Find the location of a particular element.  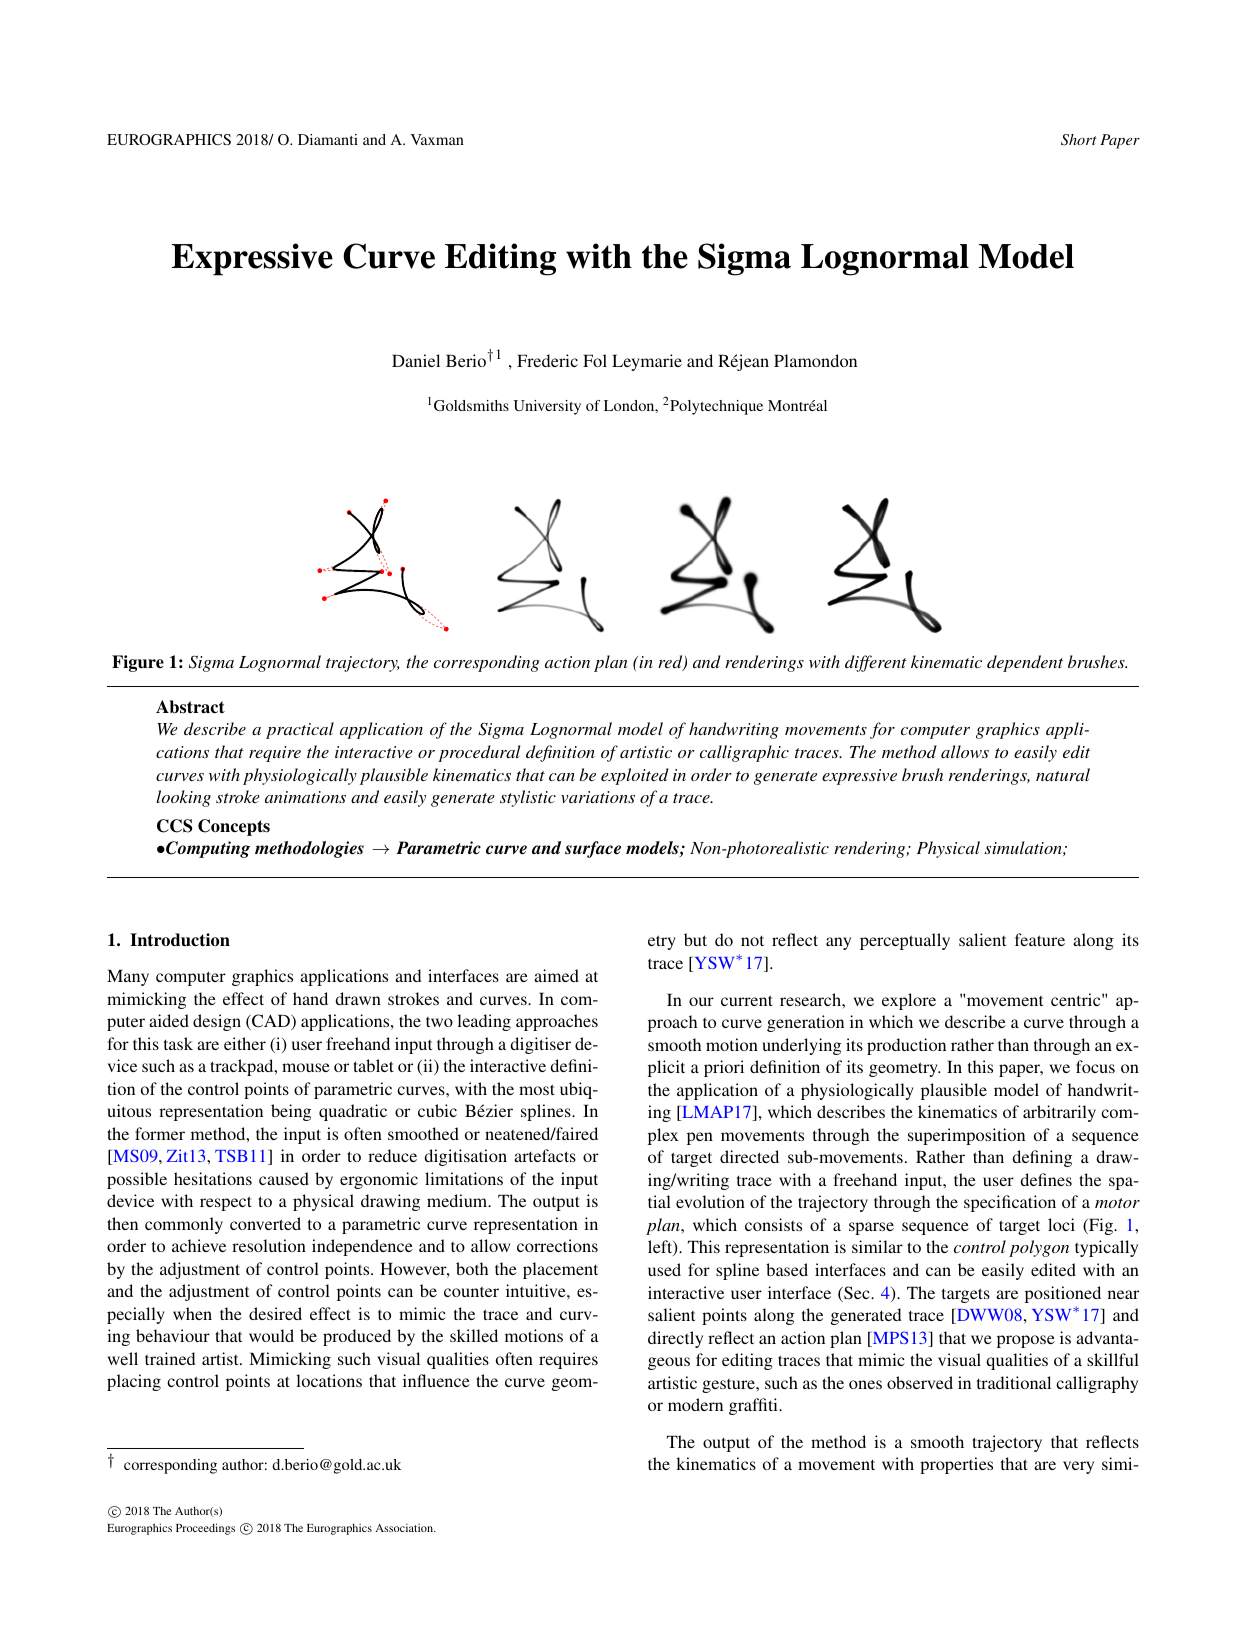

Short is located at coordinates (1079, 140).
